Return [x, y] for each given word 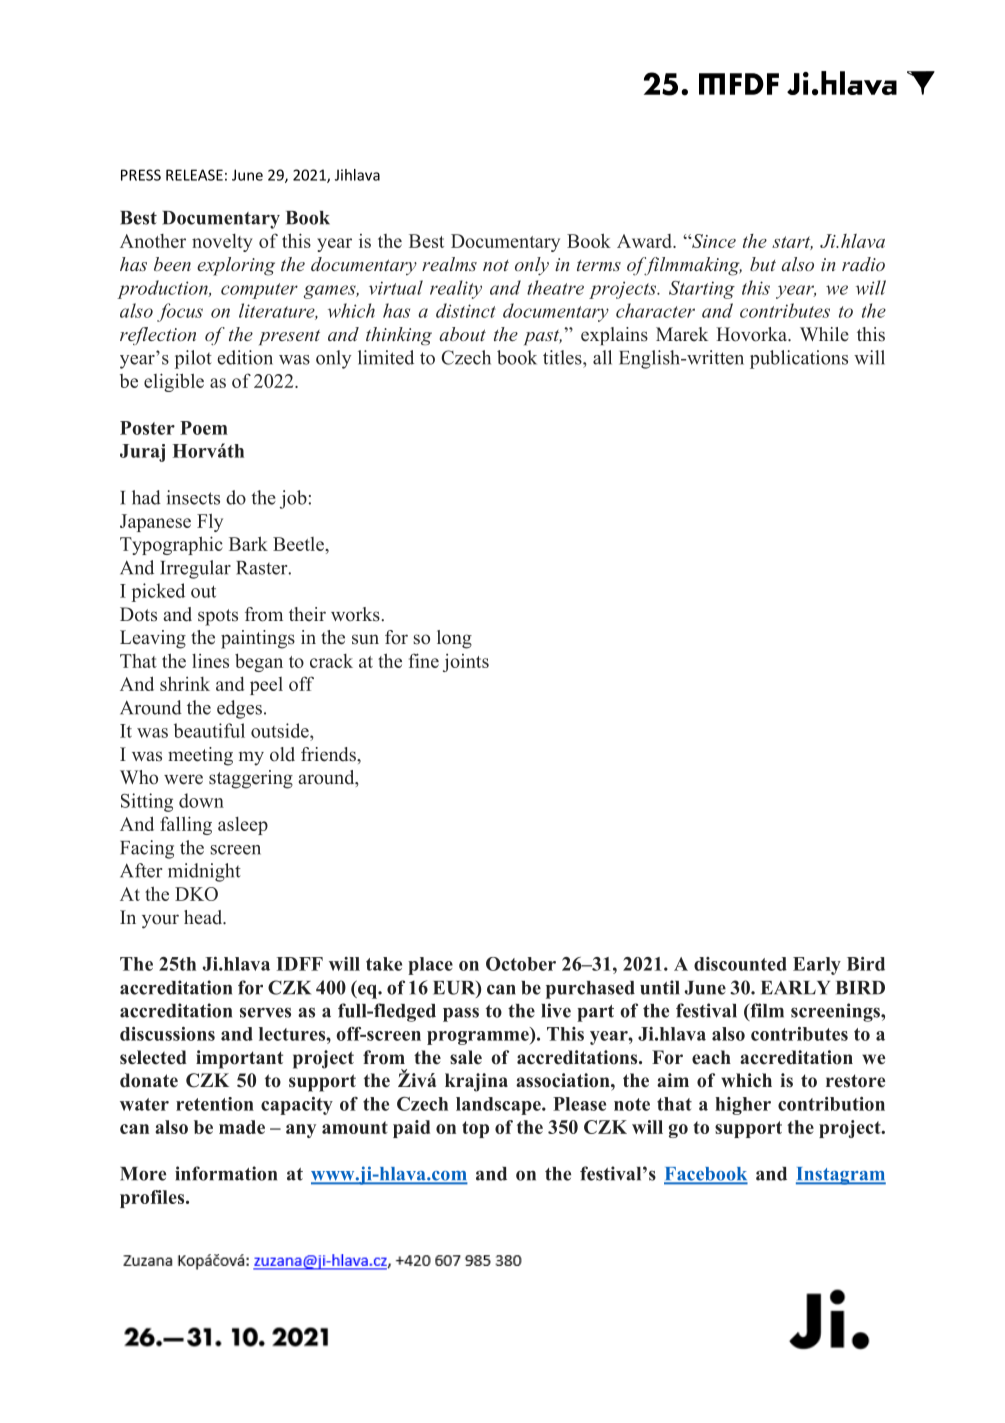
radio [863, 264]
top [475, 1129]
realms [449, 264]
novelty [222, 243]
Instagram [841, 1176]
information [226, 1173]
